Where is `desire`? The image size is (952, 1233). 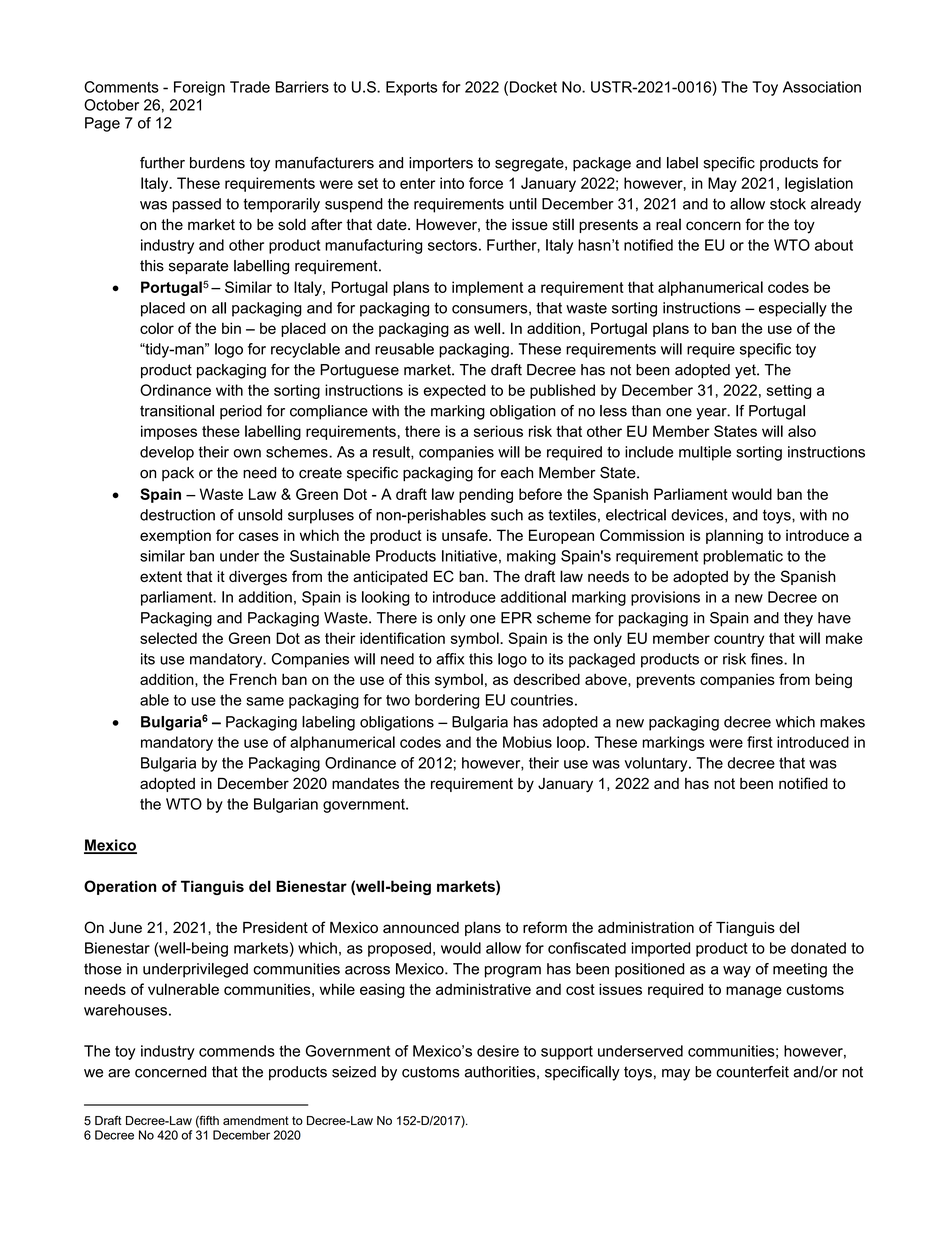
desire is located at coordinates (498, 1051).
